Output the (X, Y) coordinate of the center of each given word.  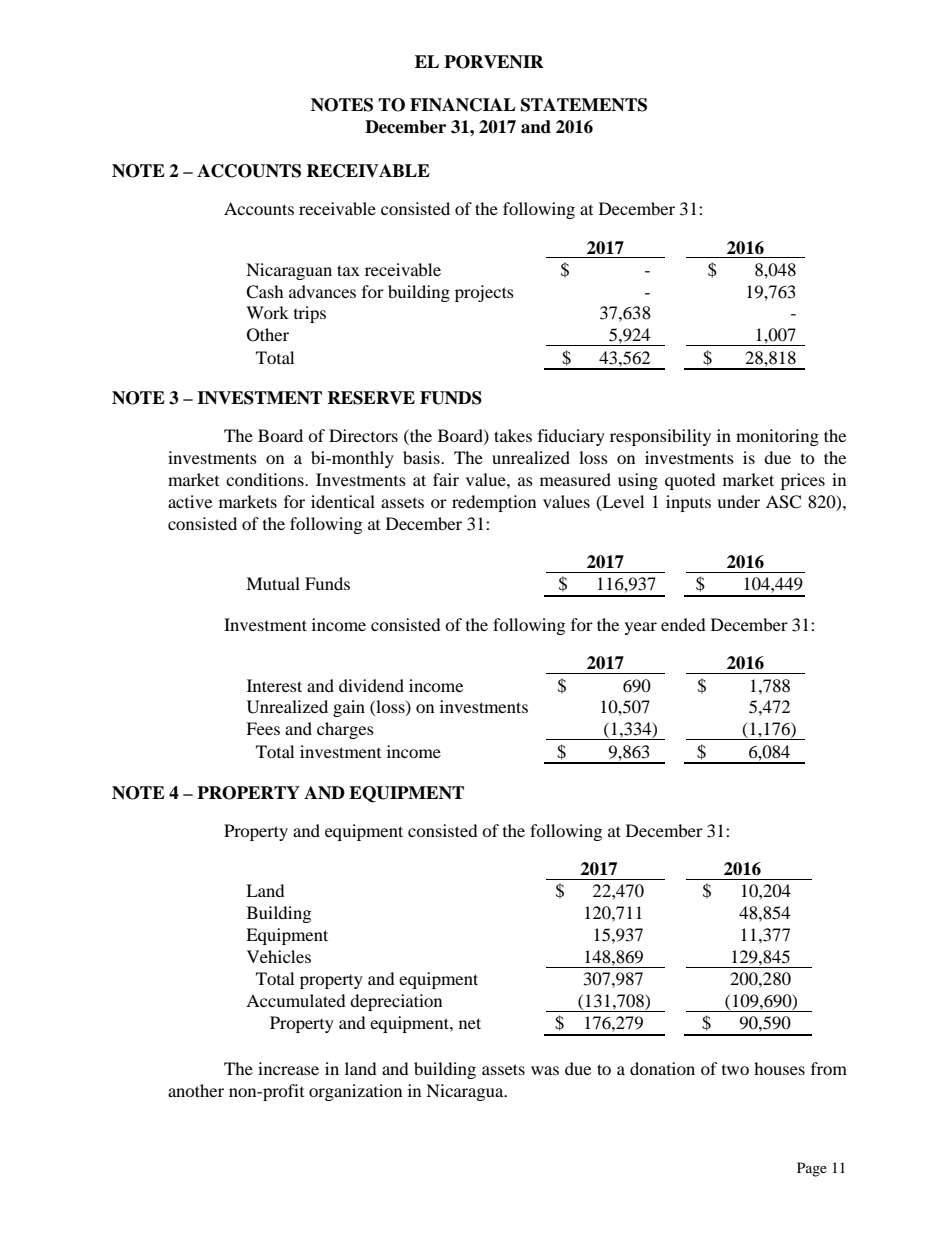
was (545, 1070)
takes (513, 435)
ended (683, 624)
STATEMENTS (584, 105)
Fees (263, 728)
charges (345, 730)
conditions (266, 479)
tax (348, 270)
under (738, 501)
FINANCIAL (463, 105)
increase (288, 1068)
